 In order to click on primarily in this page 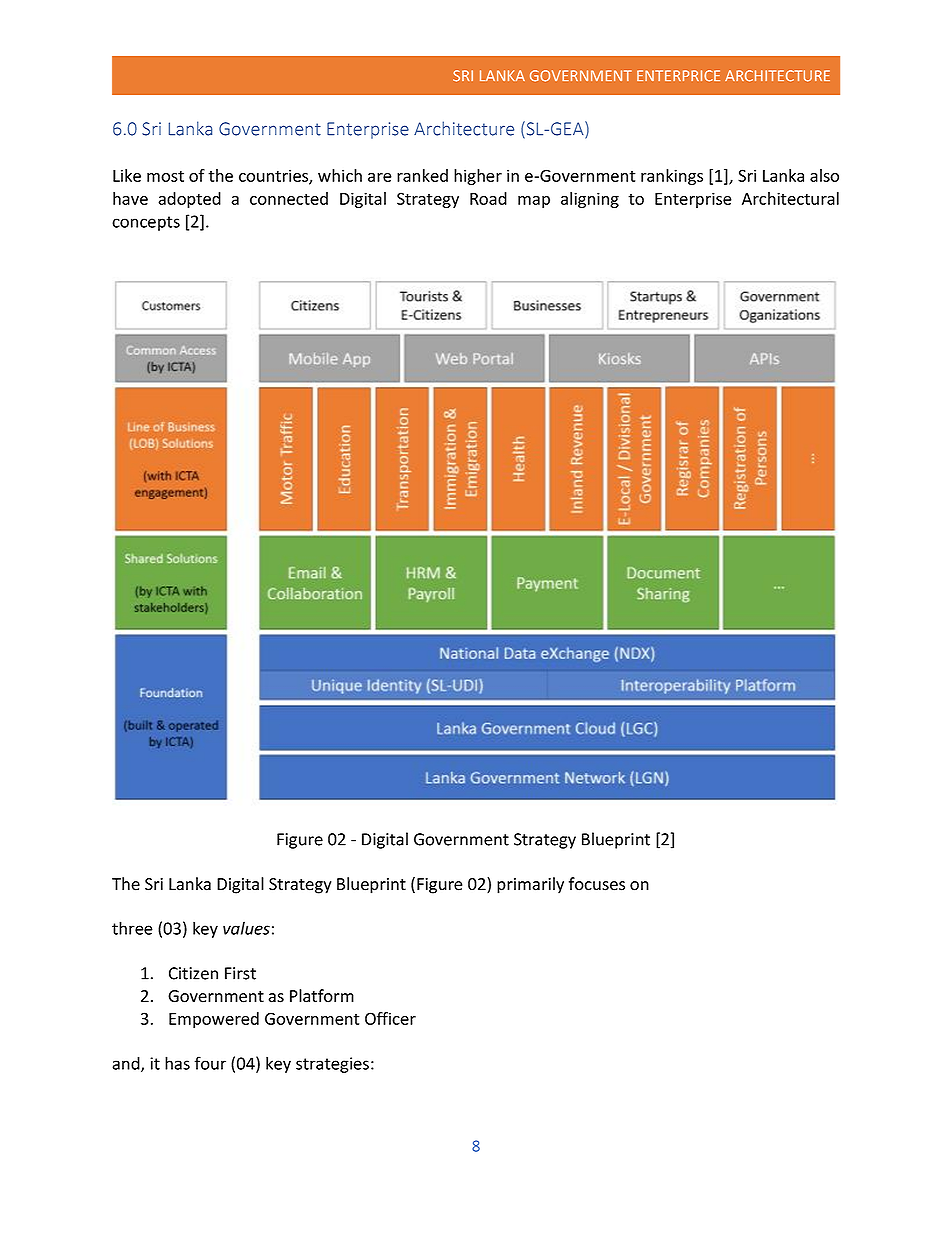, I will do `click(530, 885)`.
